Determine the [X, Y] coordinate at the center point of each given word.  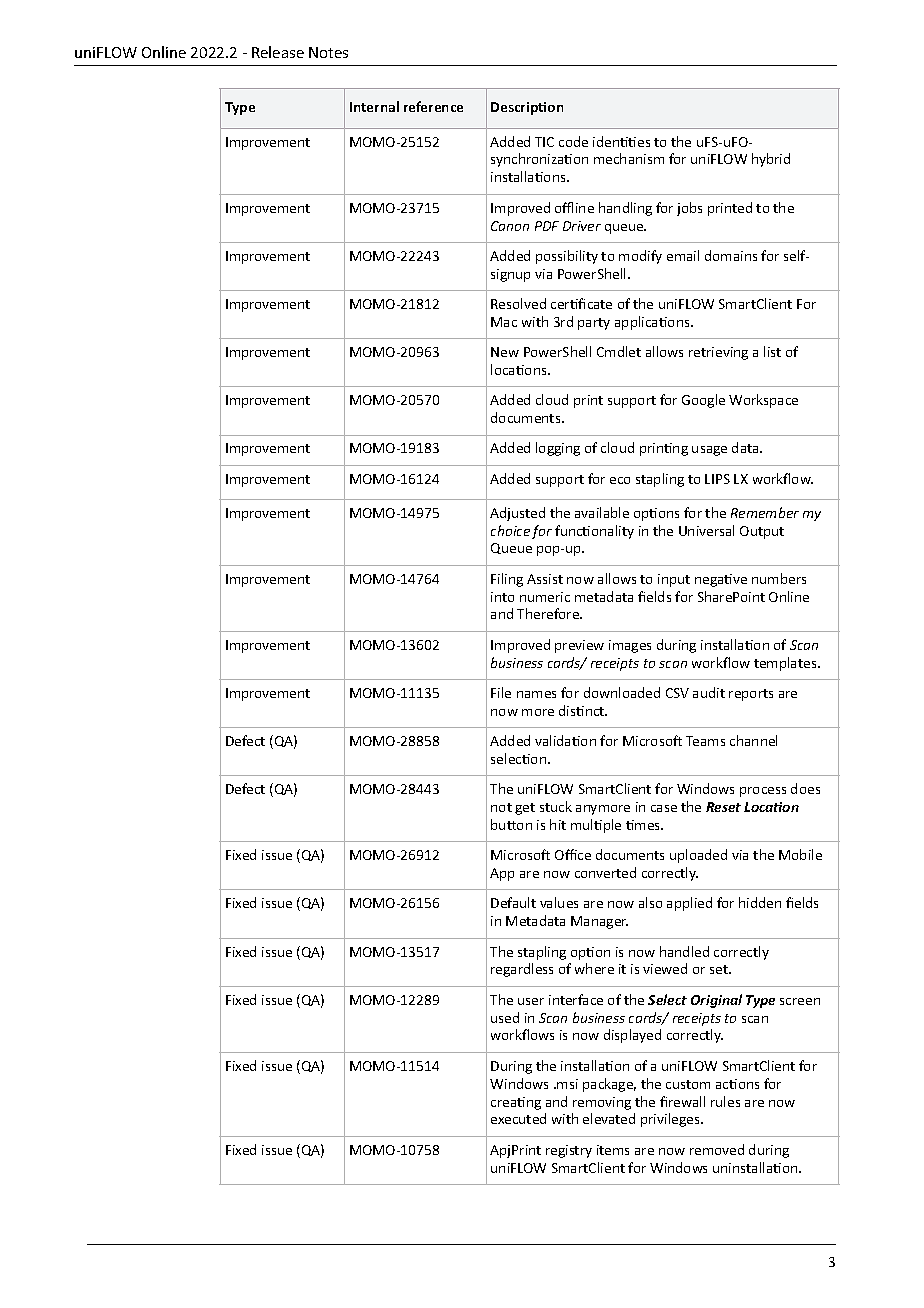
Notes [328, 52]
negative [721, 580]
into [502, 597]
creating [516, 1103]
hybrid [771, 160]
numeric [545, 597]
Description [527, 108]
